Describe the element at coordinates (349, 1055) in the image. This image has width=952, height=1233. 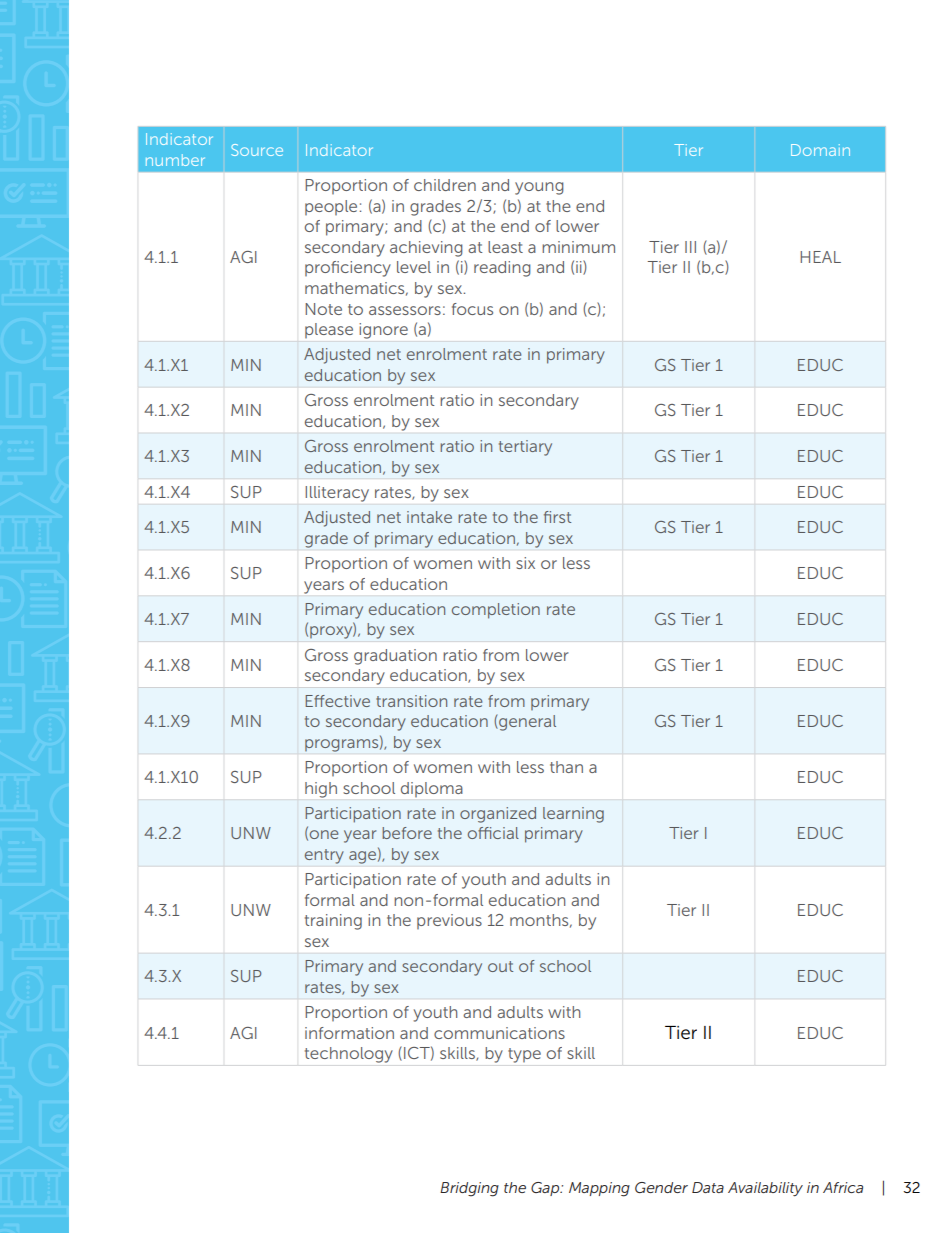
I see `technology` at that location.
